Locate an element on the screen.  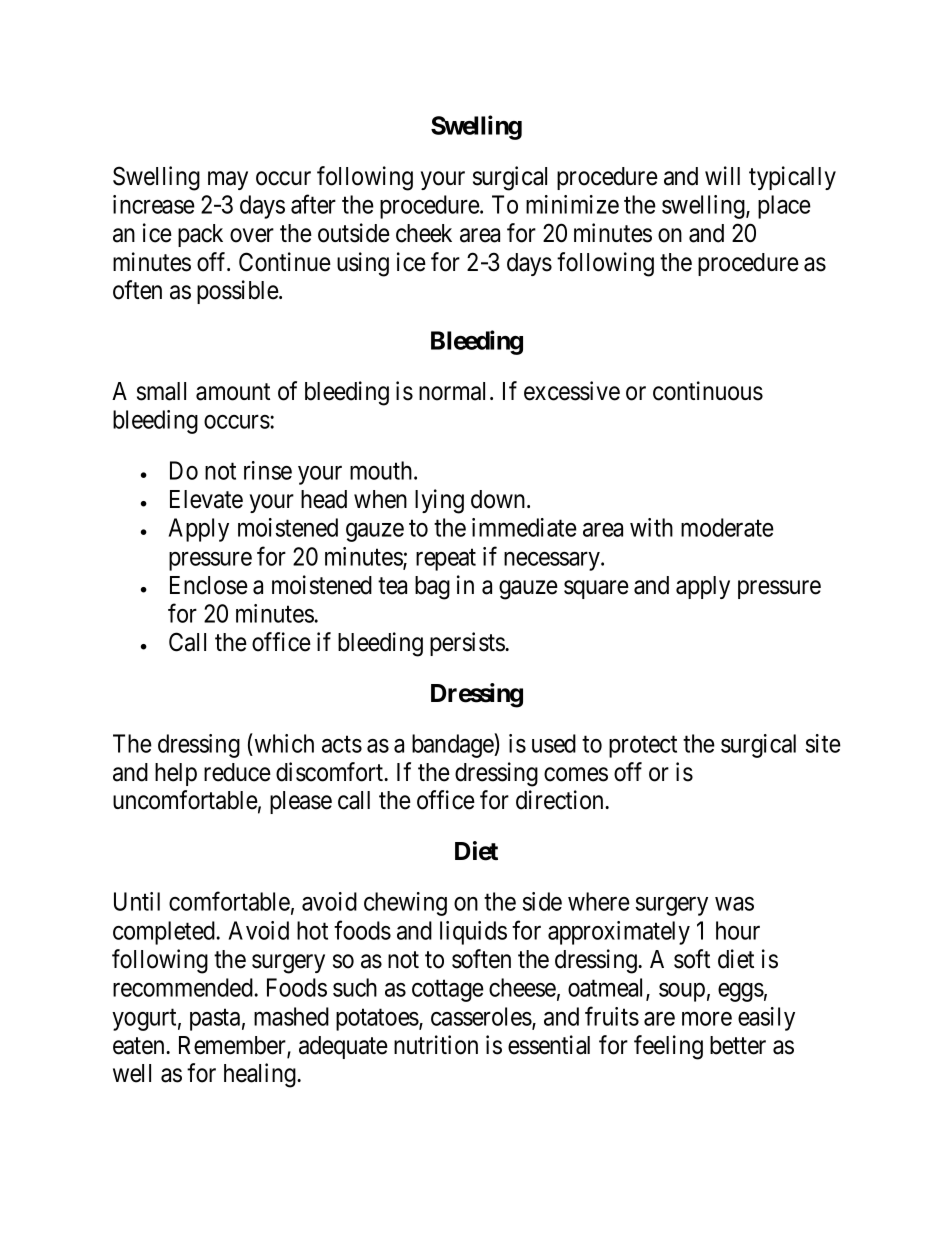
moderate is located at coordinates (727, 527).
